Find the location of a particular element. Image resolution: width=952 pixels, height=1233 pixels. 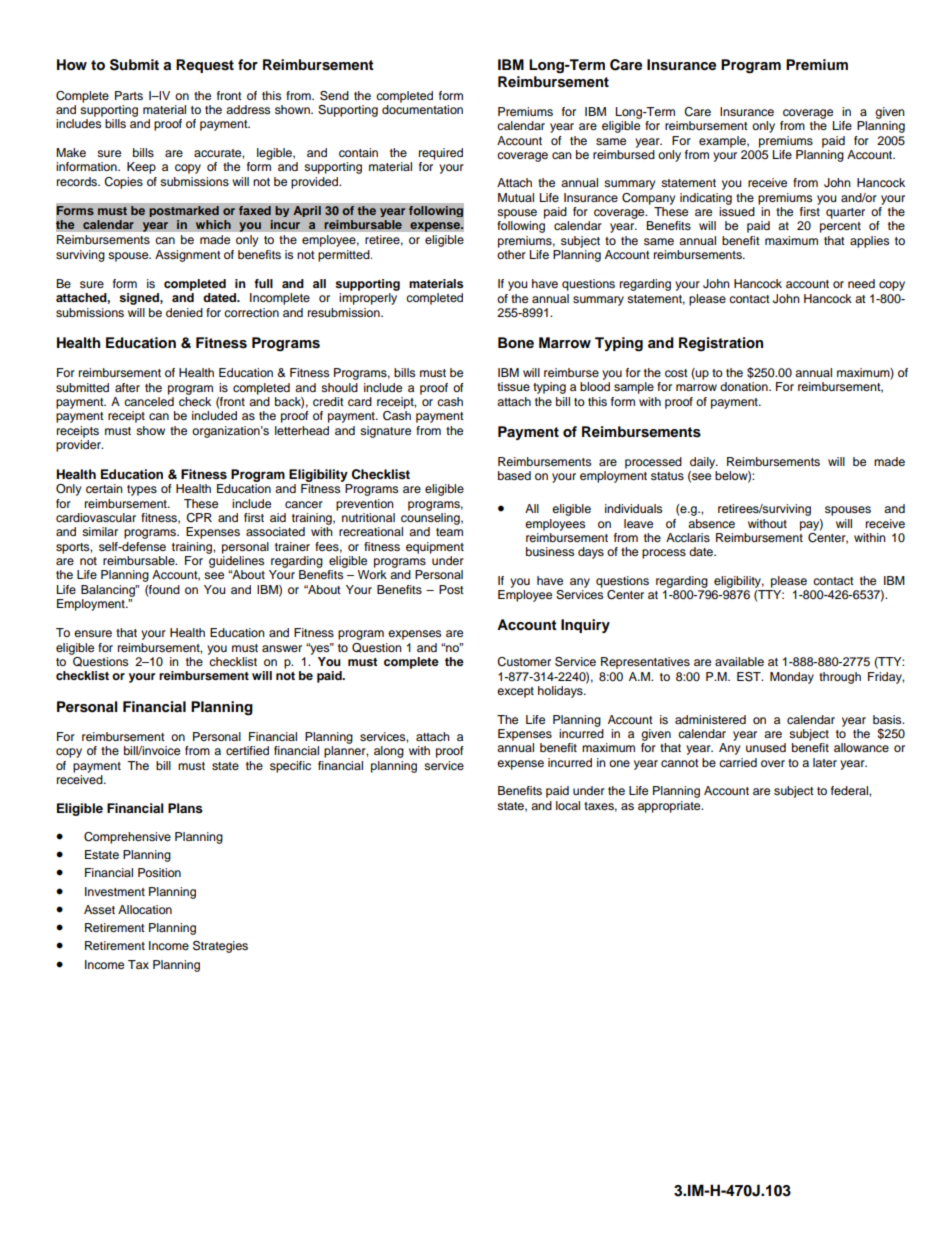

indicating is located at coordinates (706, 199).
